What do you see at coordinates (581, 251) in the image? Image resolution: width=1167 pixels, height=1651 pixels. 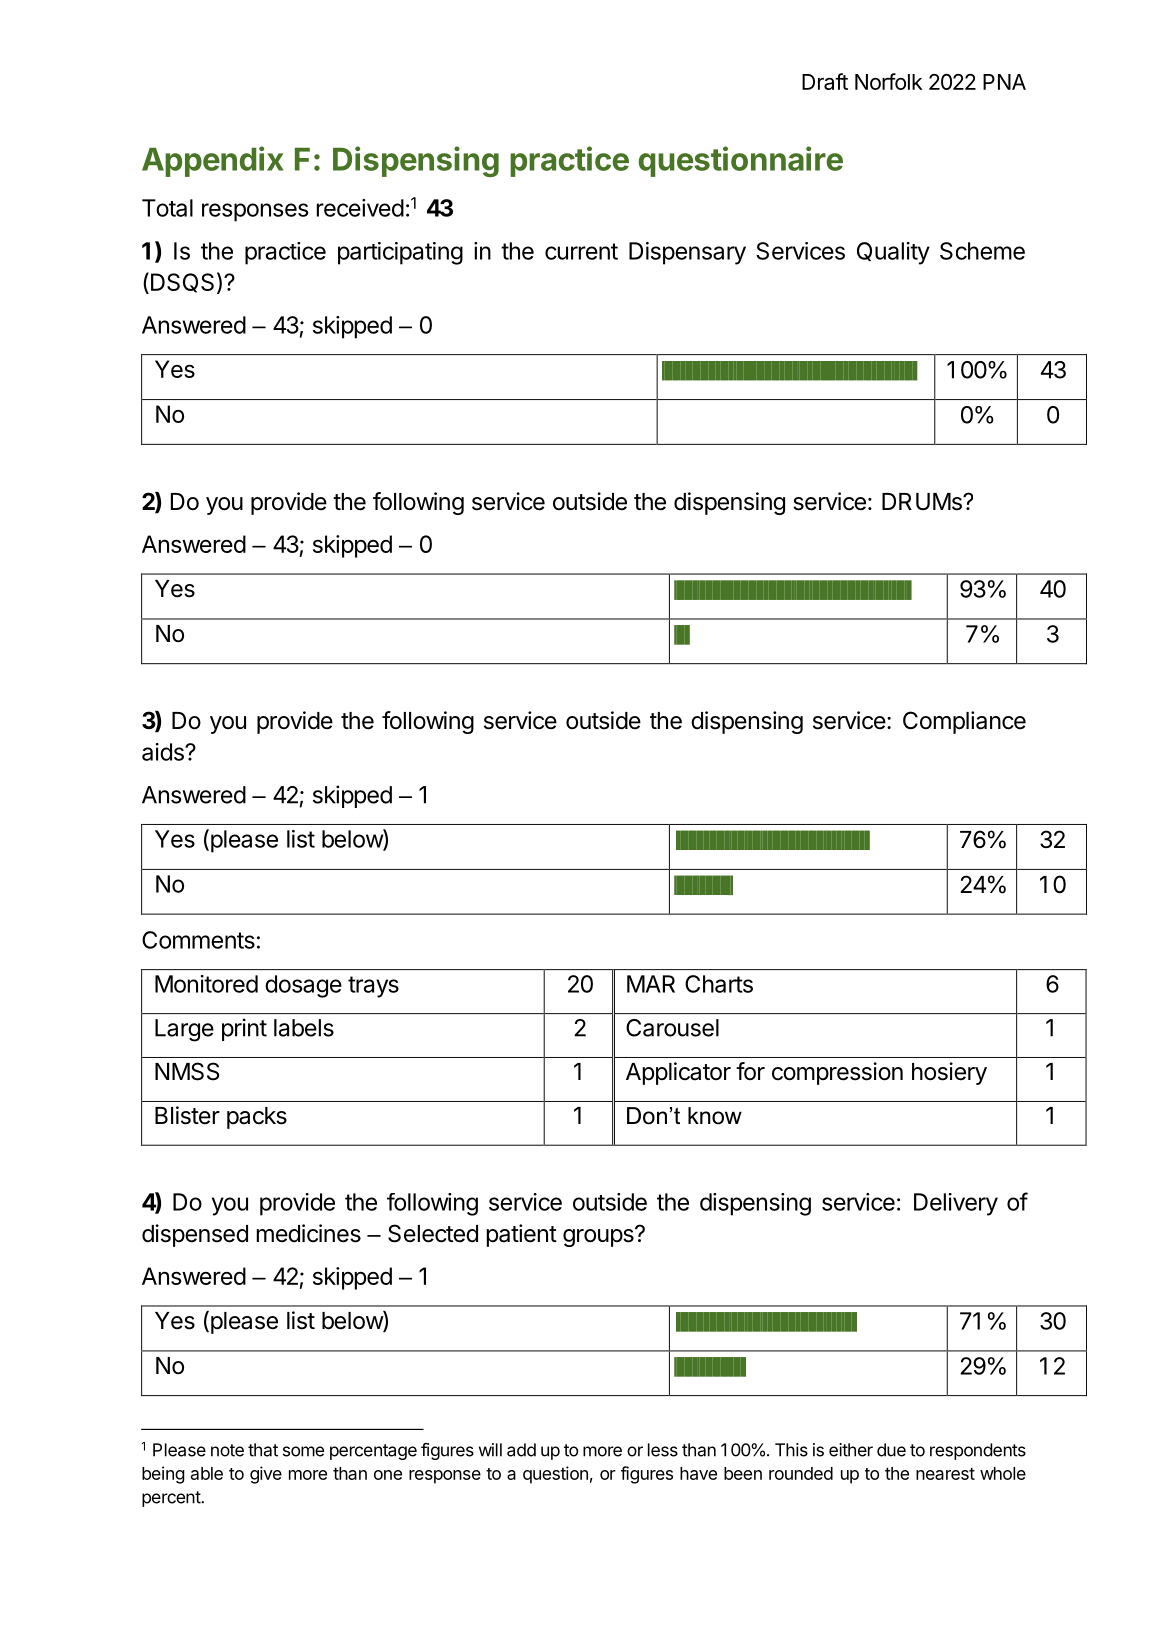 I see `current` at bounding box center [581, 251].
